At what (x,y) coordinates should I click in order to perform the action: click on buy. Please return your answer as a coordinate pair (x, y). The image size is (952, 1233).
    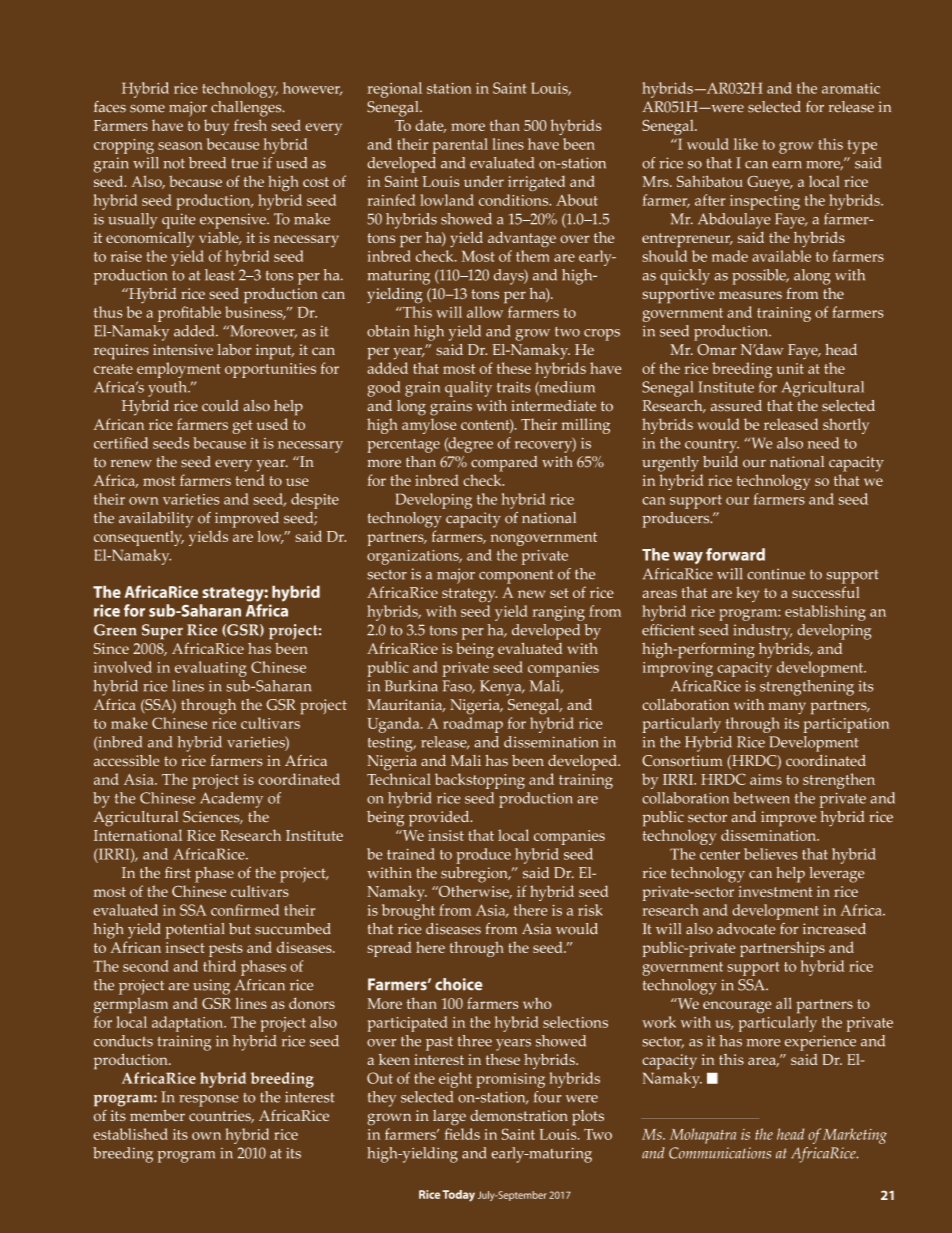
    Looking at the image, I should click on (216, 127).
